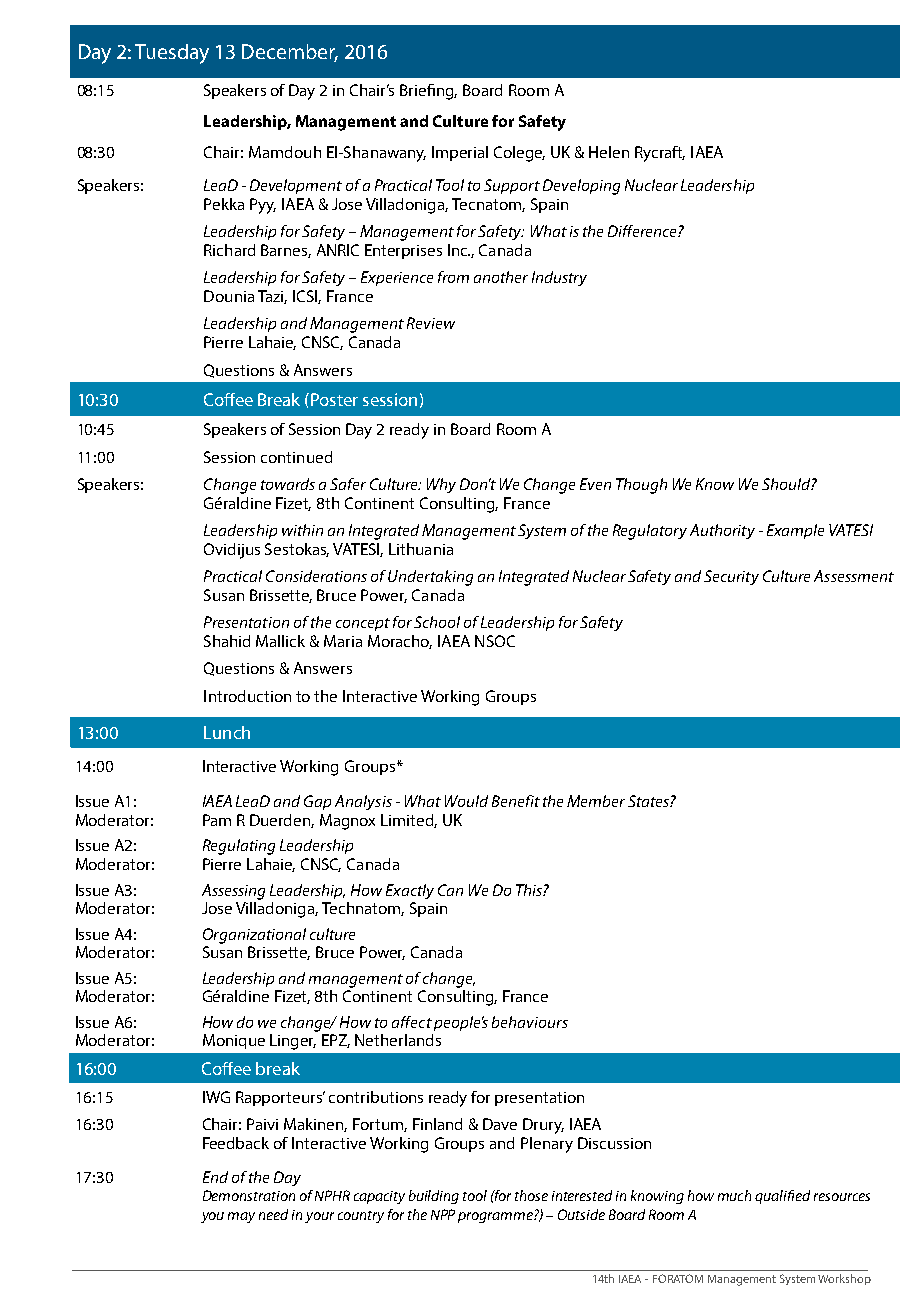 This page has width=924, height=1308. What do you see at coordinates (609, 152) in the page?
I see `Helen` at bounding box center [609, 152].
